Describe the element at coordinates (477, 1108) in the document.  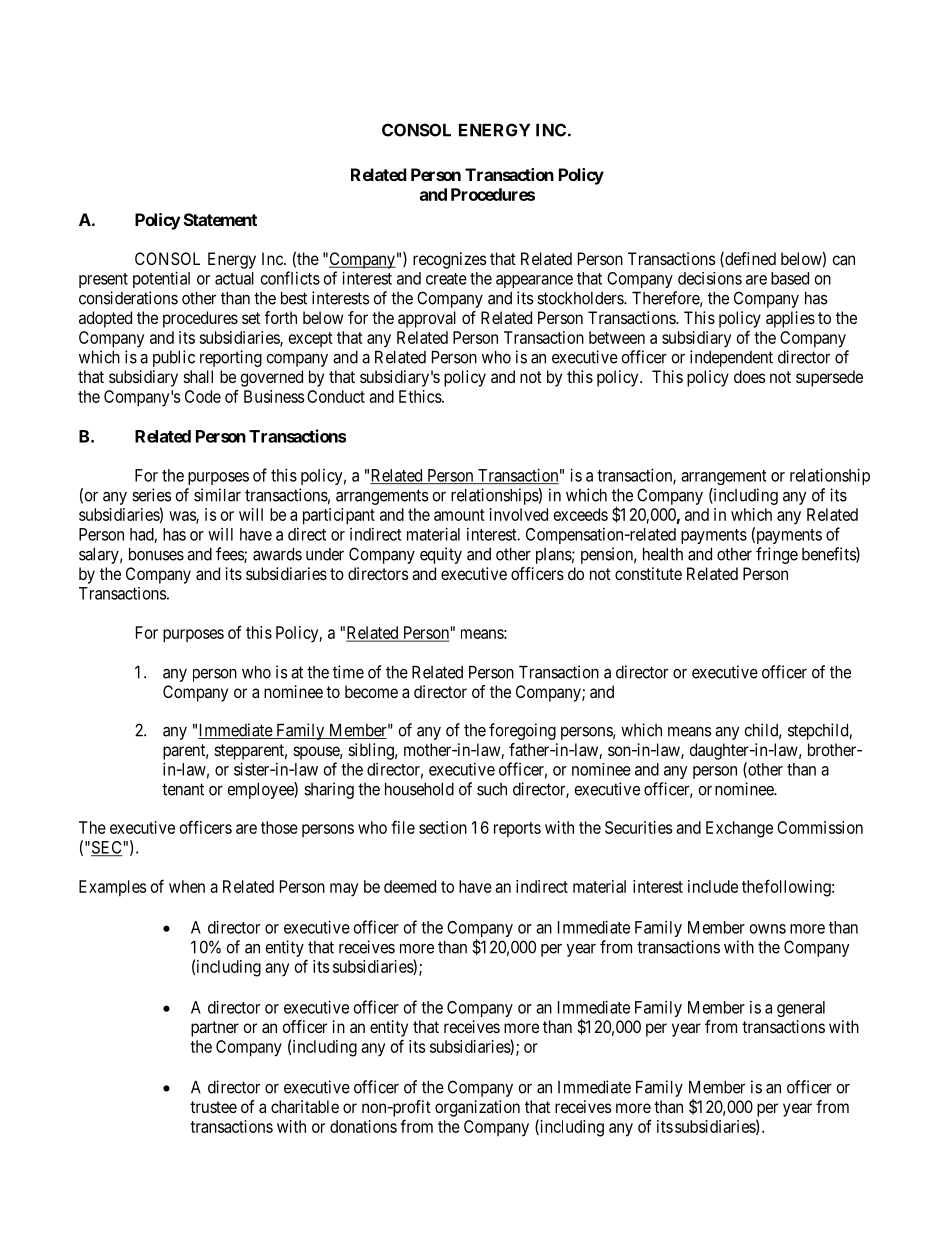
I see `organization` at that location.
